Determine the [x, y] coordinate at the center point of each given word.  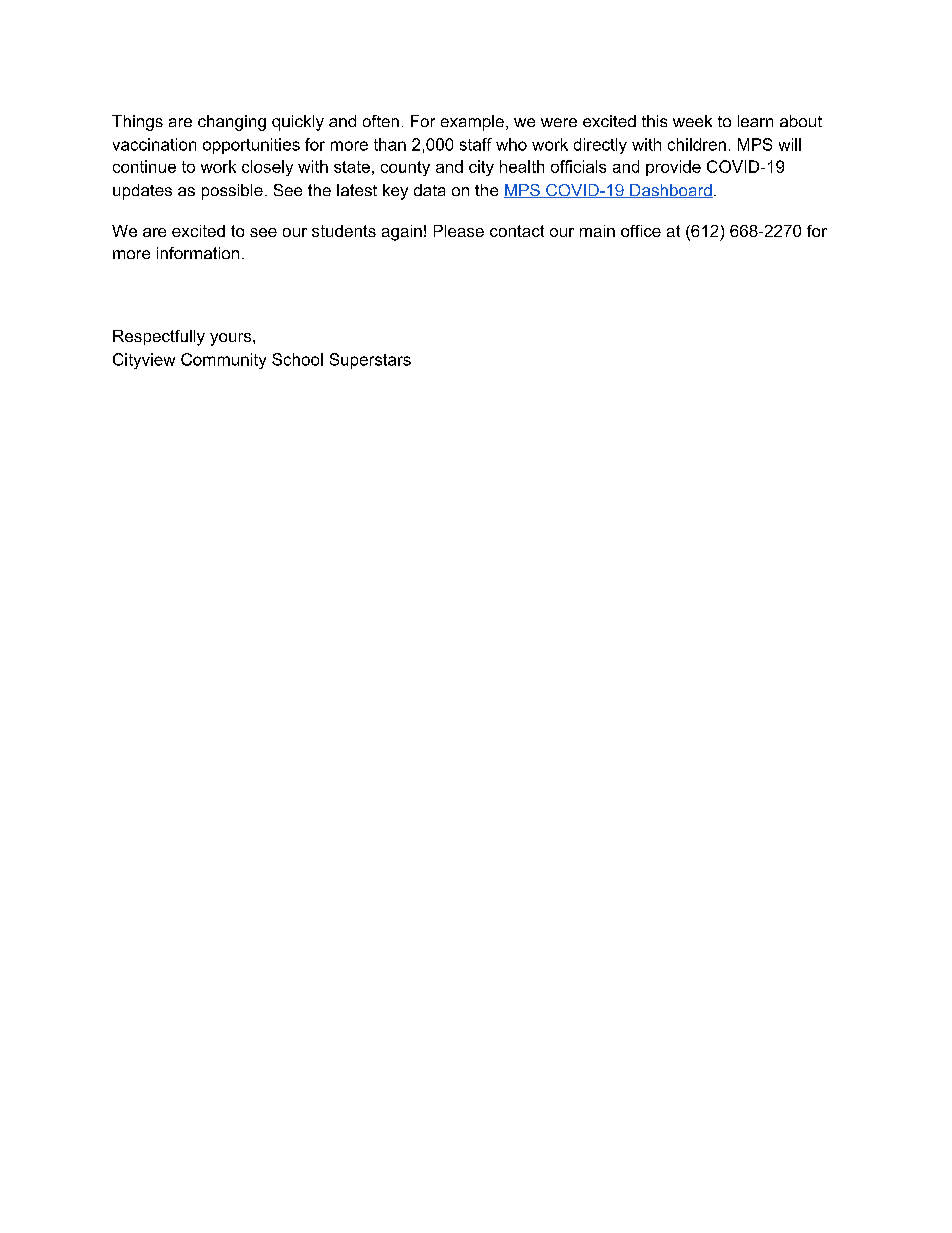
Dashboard [670, 191]
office [641, 231]
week [692, 121]
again [402, 233]
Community [223, 361]
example [472, 123]
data [429, 190]
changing [232, 123]
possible [232, 192]
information [198, 253]
